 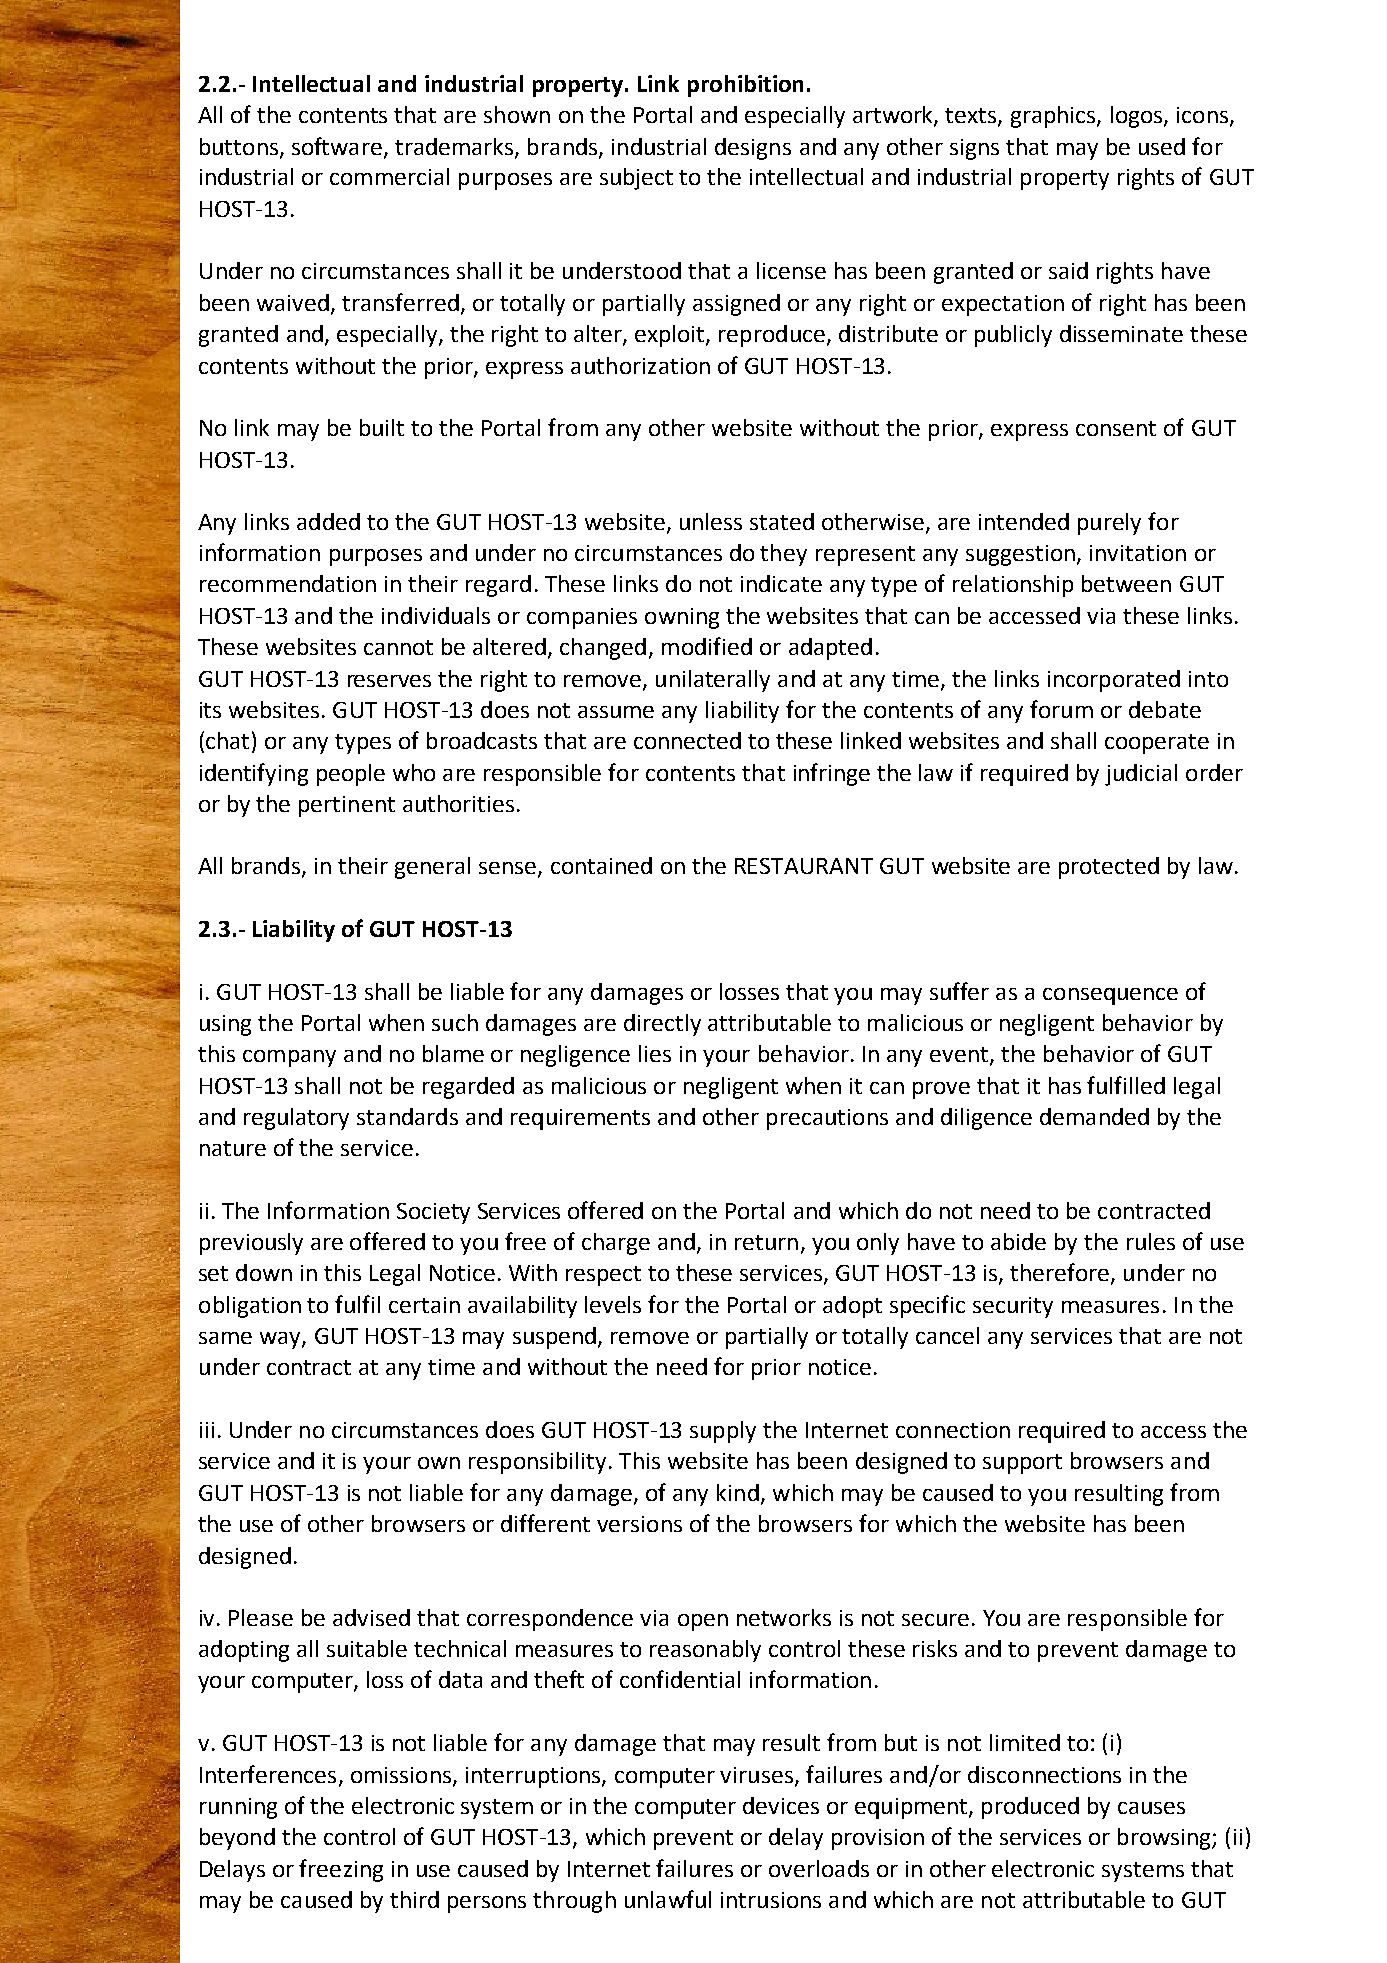 What do you see at coordinates (1059, 1272) in the screenshot?
I see `therefore` at bounding box center [1059, 1272].
